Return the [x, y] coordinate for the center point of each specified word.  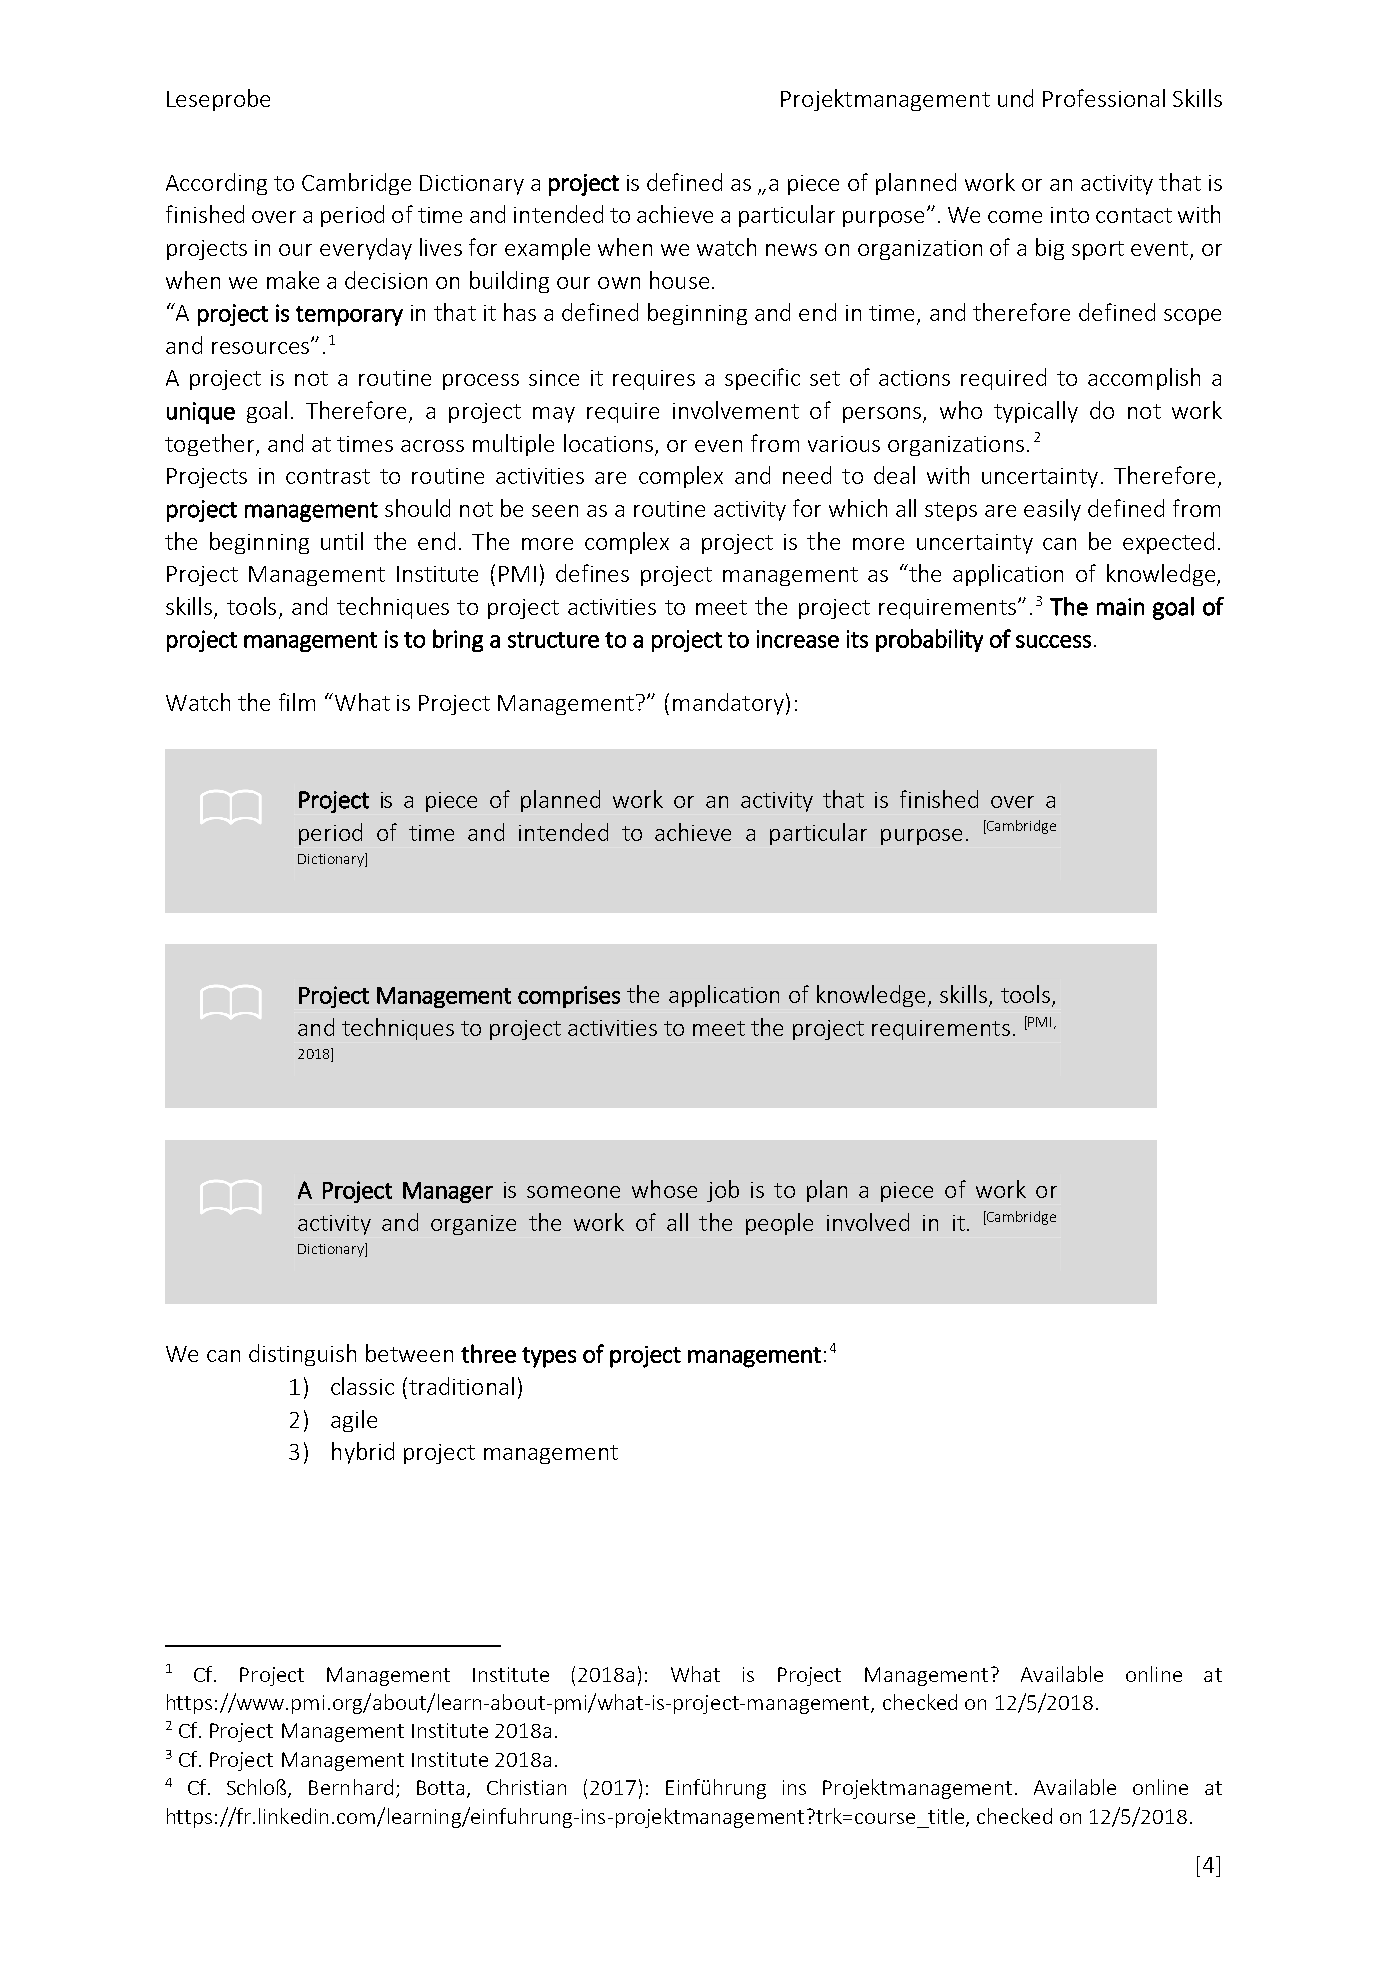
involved [868, 1222]
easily [1052, 510]
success [1053, 641]
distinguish [302, 1355]
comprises [569, 997]
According [216, 184]
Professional [1104, 98]
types [549, 1357]
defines [592, 573]
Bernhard [351, 1787]
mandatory [728, 704]
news [791, 250]
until [342, 541]
